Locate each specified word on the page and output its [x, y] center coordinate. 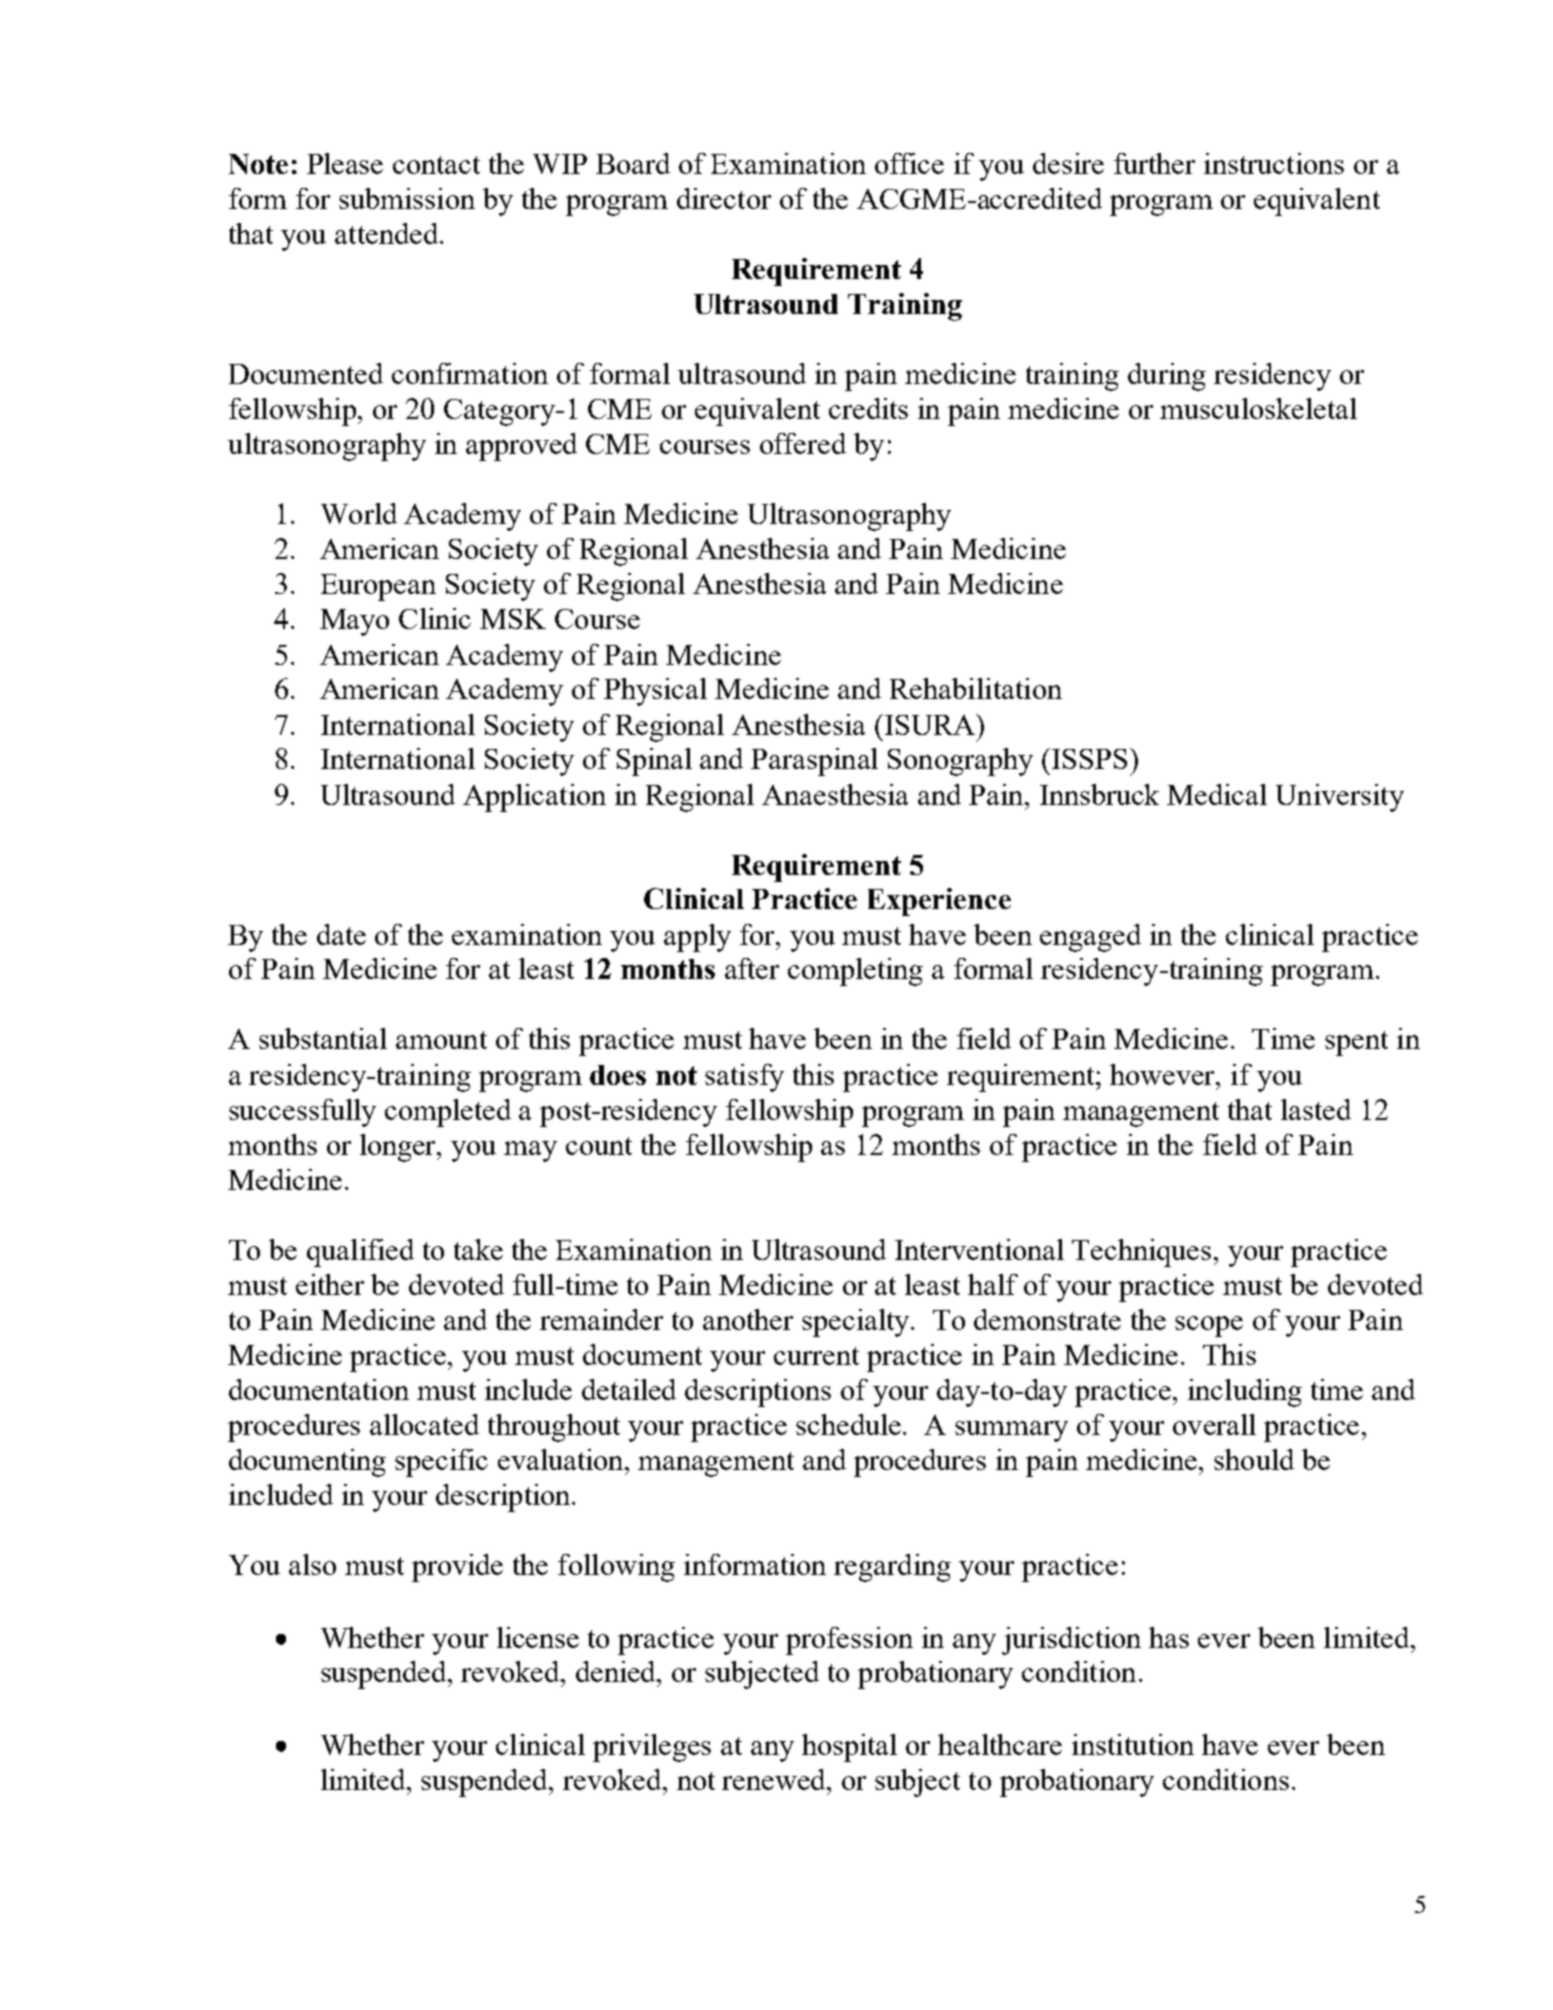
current [816, 1356]
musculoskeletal [1258, 408]
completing [855, 972]
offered [803, 443]
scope [1209, 1326]
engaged [1090, 938]
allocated [424, 1424]
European [378, 587]
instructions [1274, 163]
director [724, 198]
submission [407, 198]
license [538, 1637]
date [341, 934]
